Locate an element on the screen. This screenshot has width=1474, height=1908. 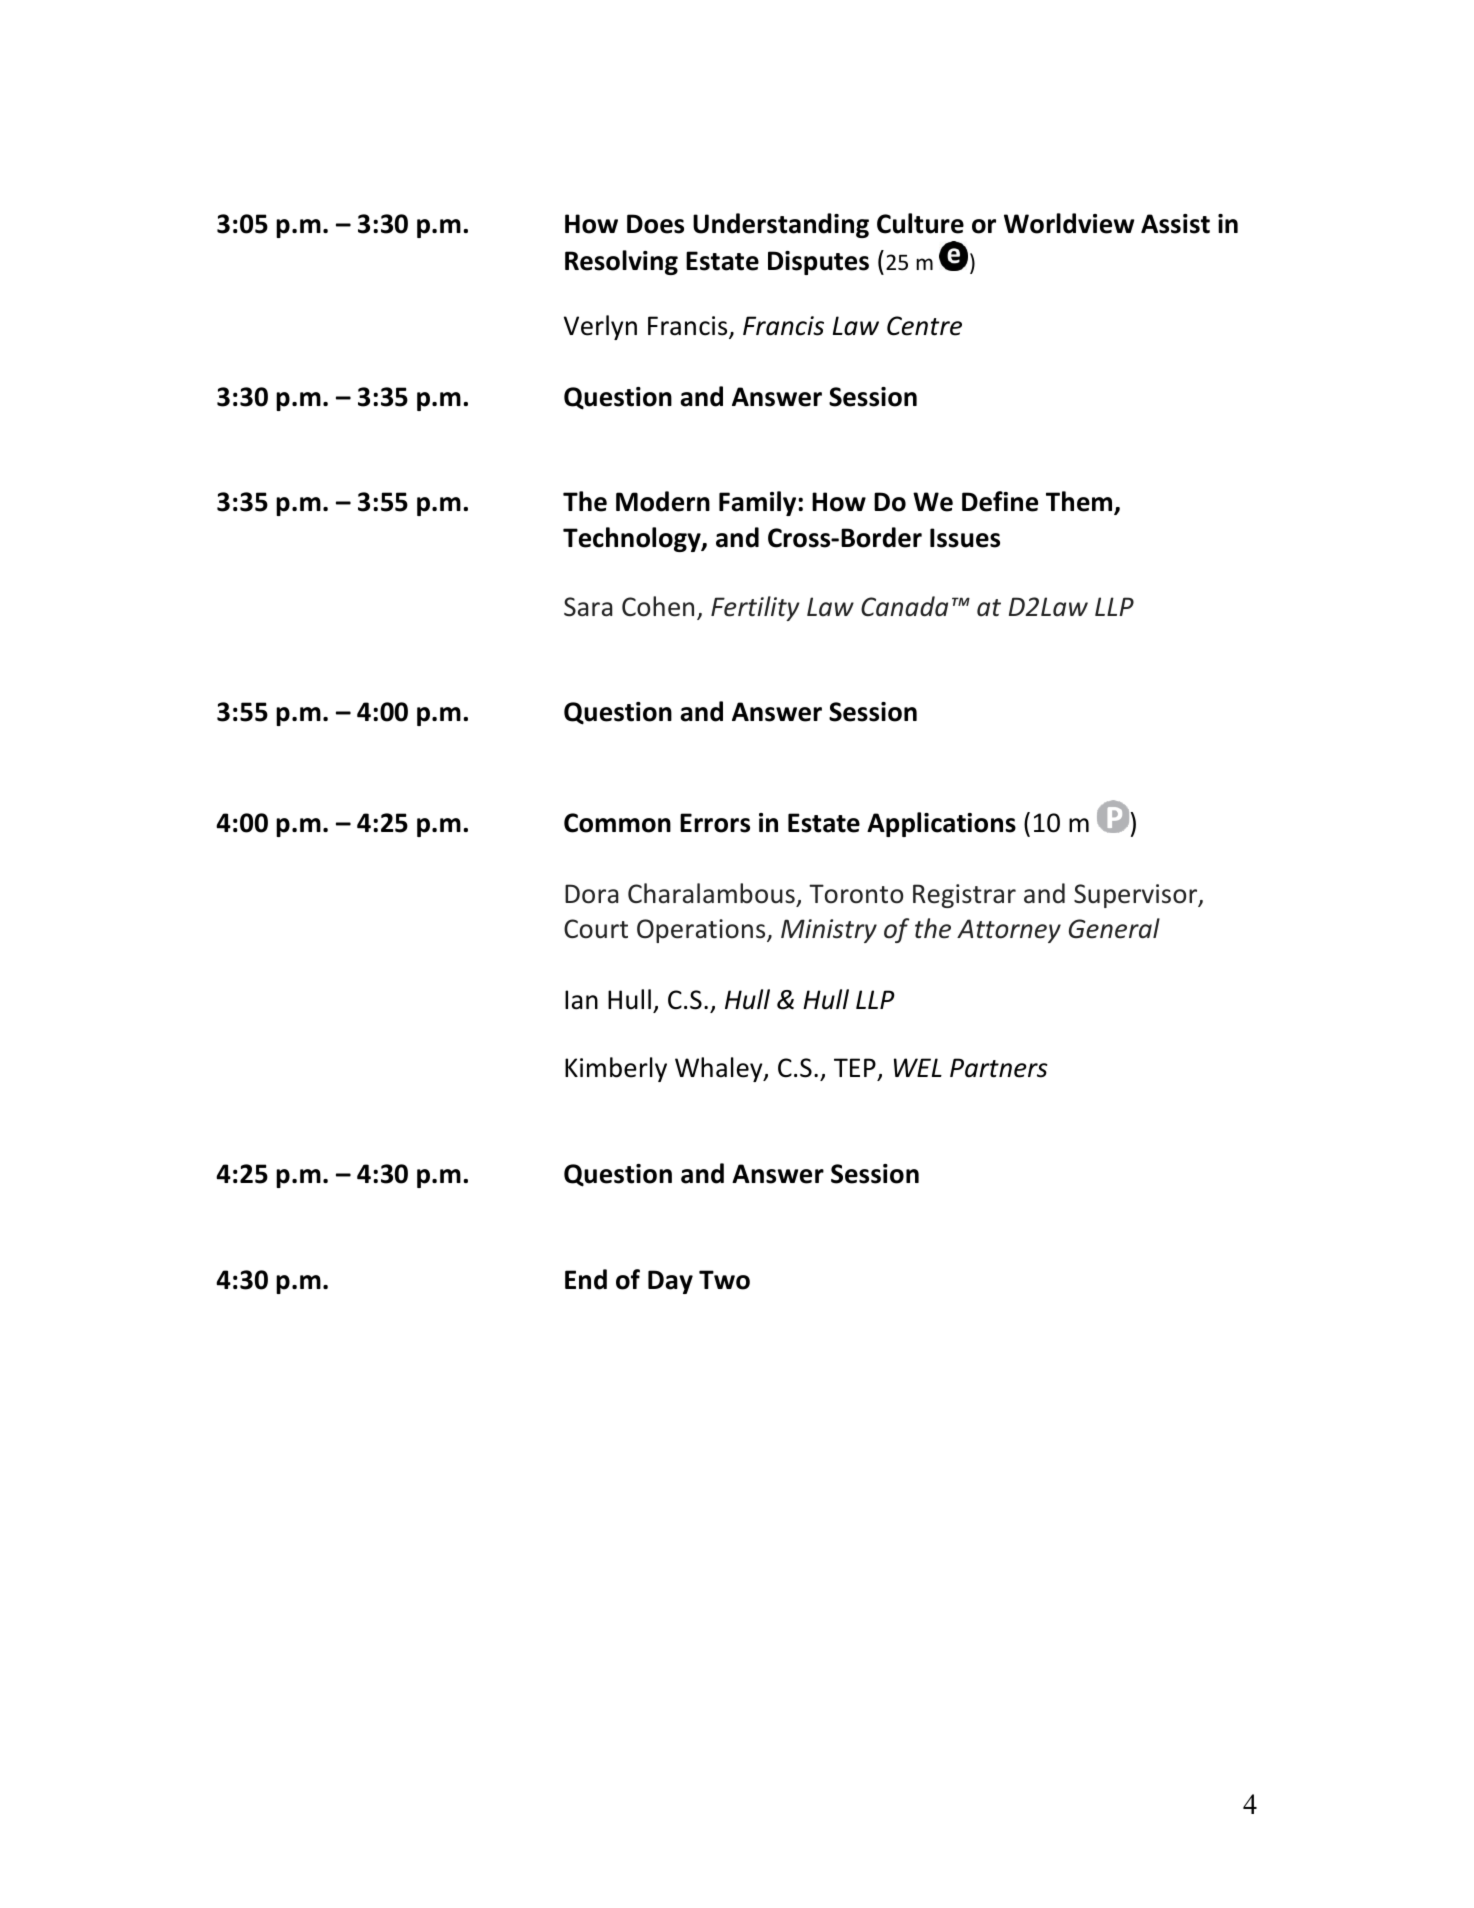
Applications is located at coordinates (941, 824).
